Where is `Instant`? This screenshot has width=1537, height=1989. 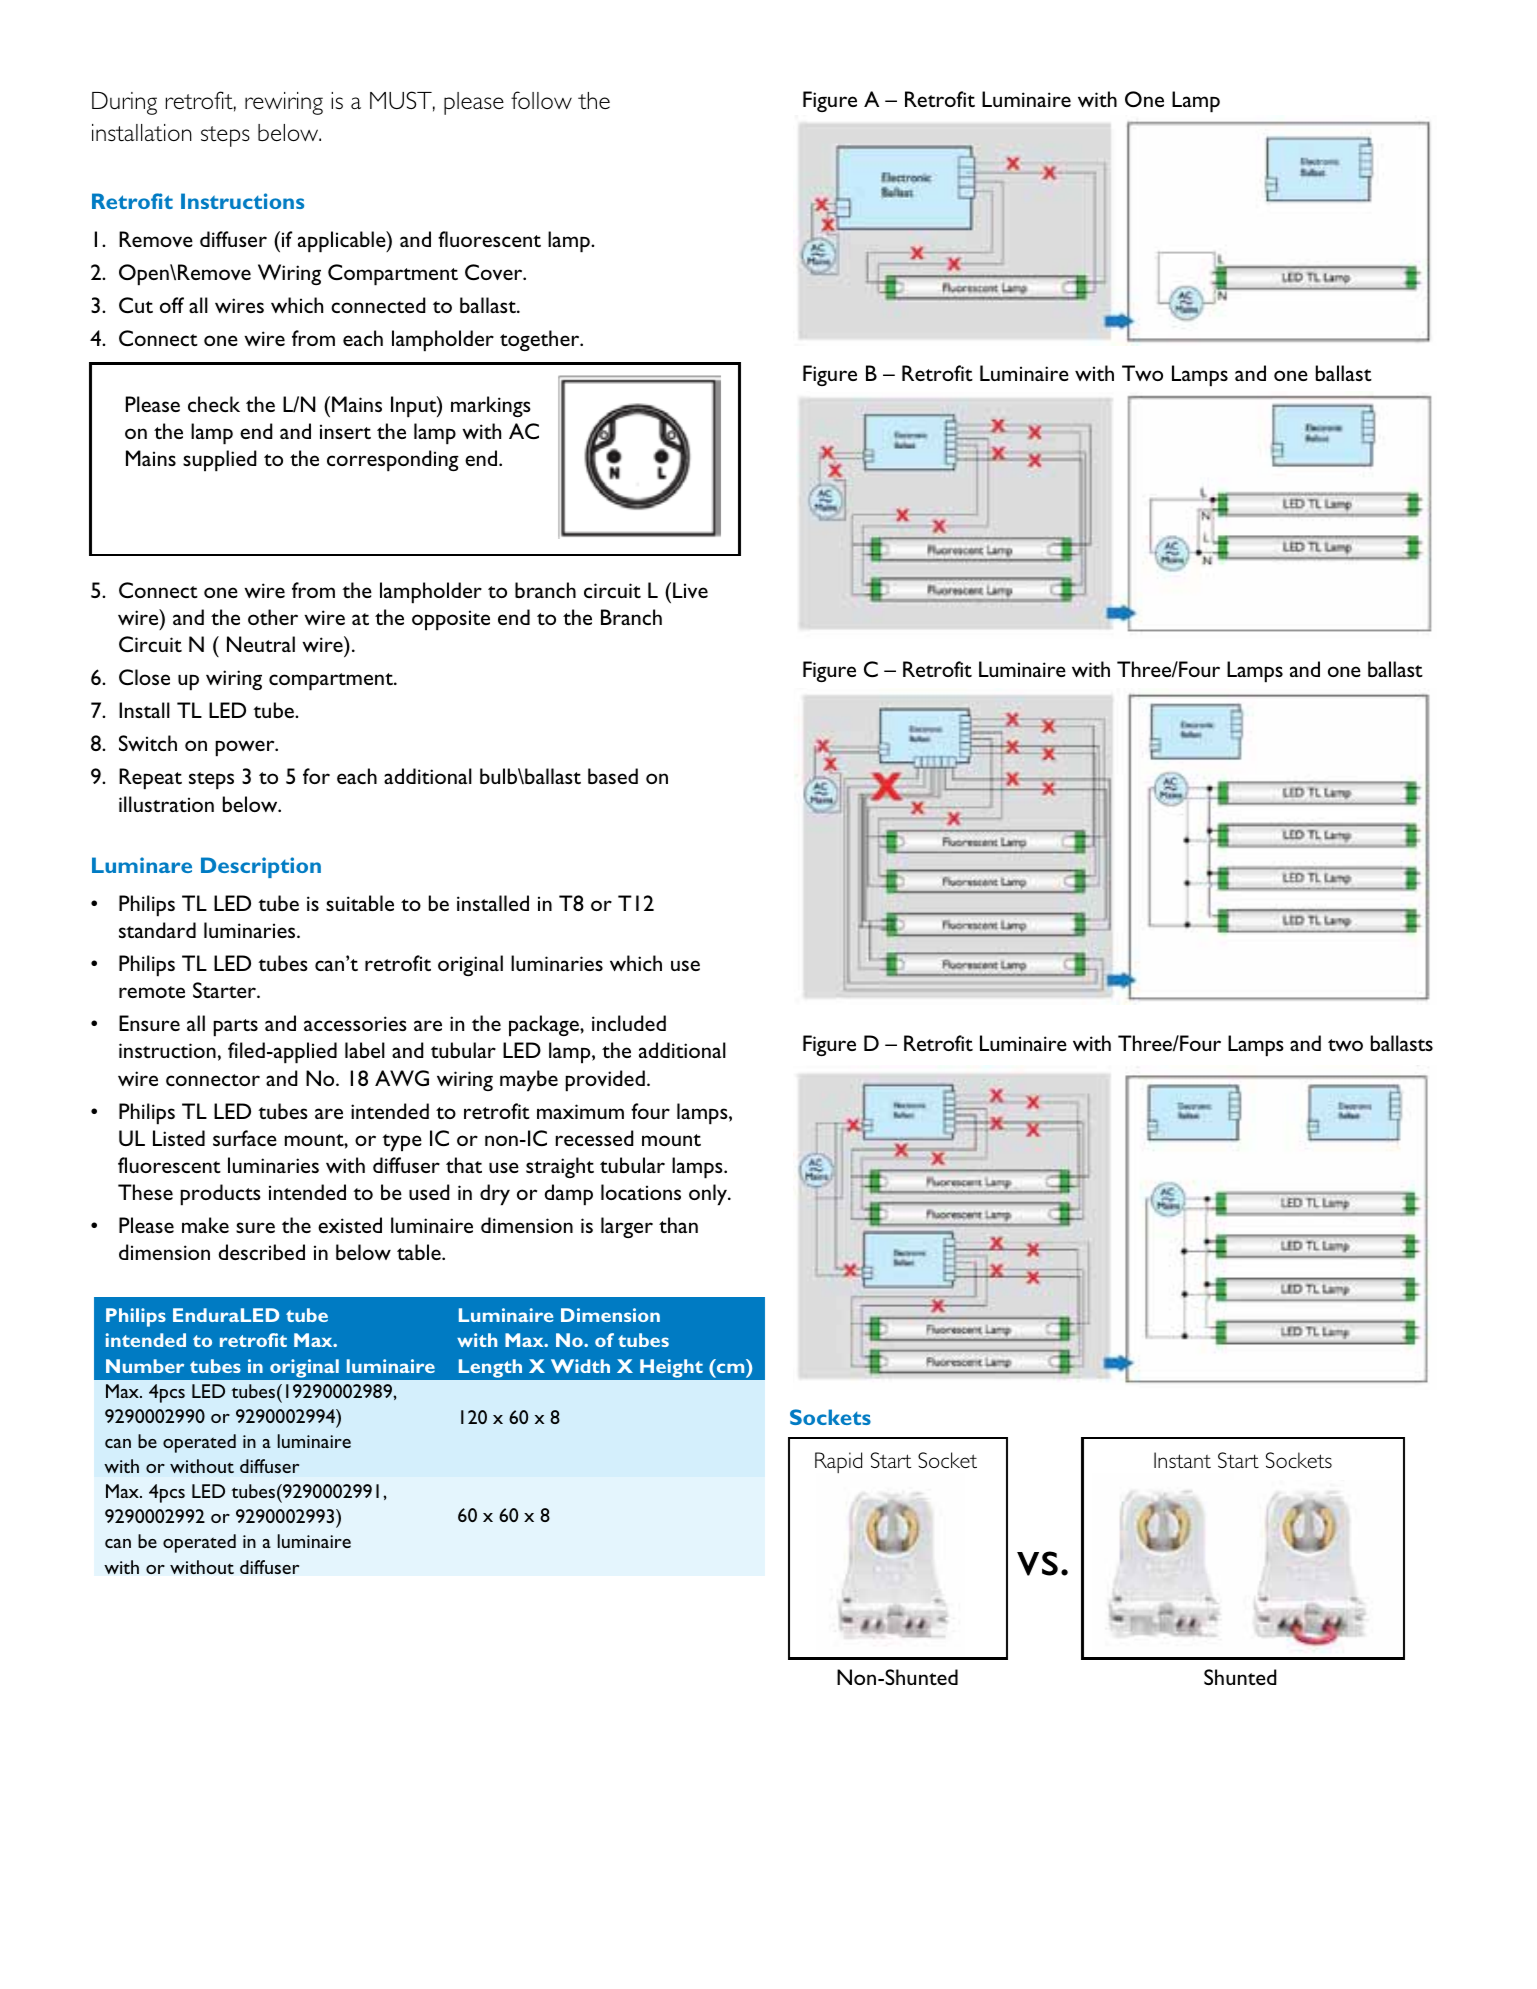
Instant is located at coordinates (1182, 1460).
